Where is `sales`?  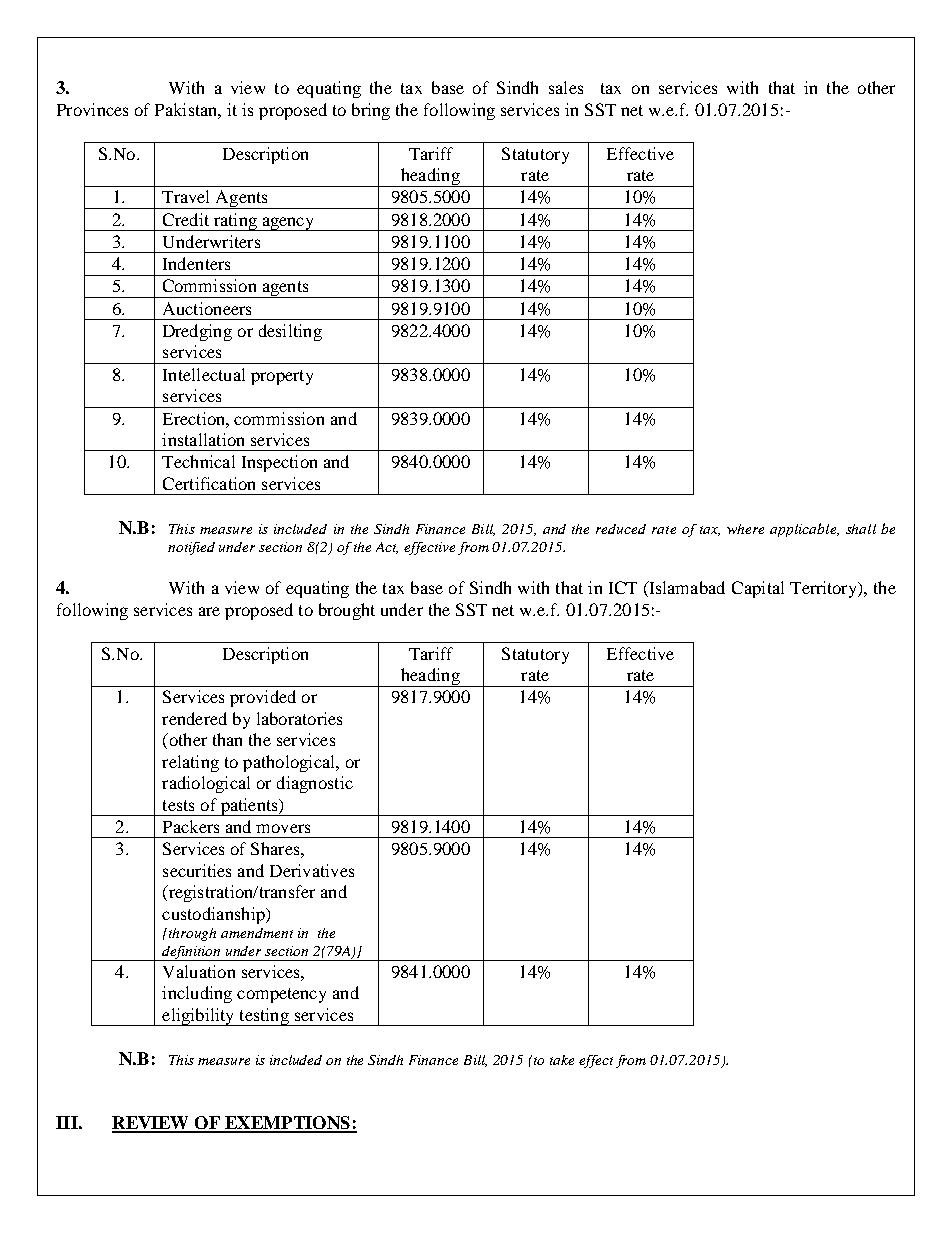
sales is located at coordinates (566, 87).
